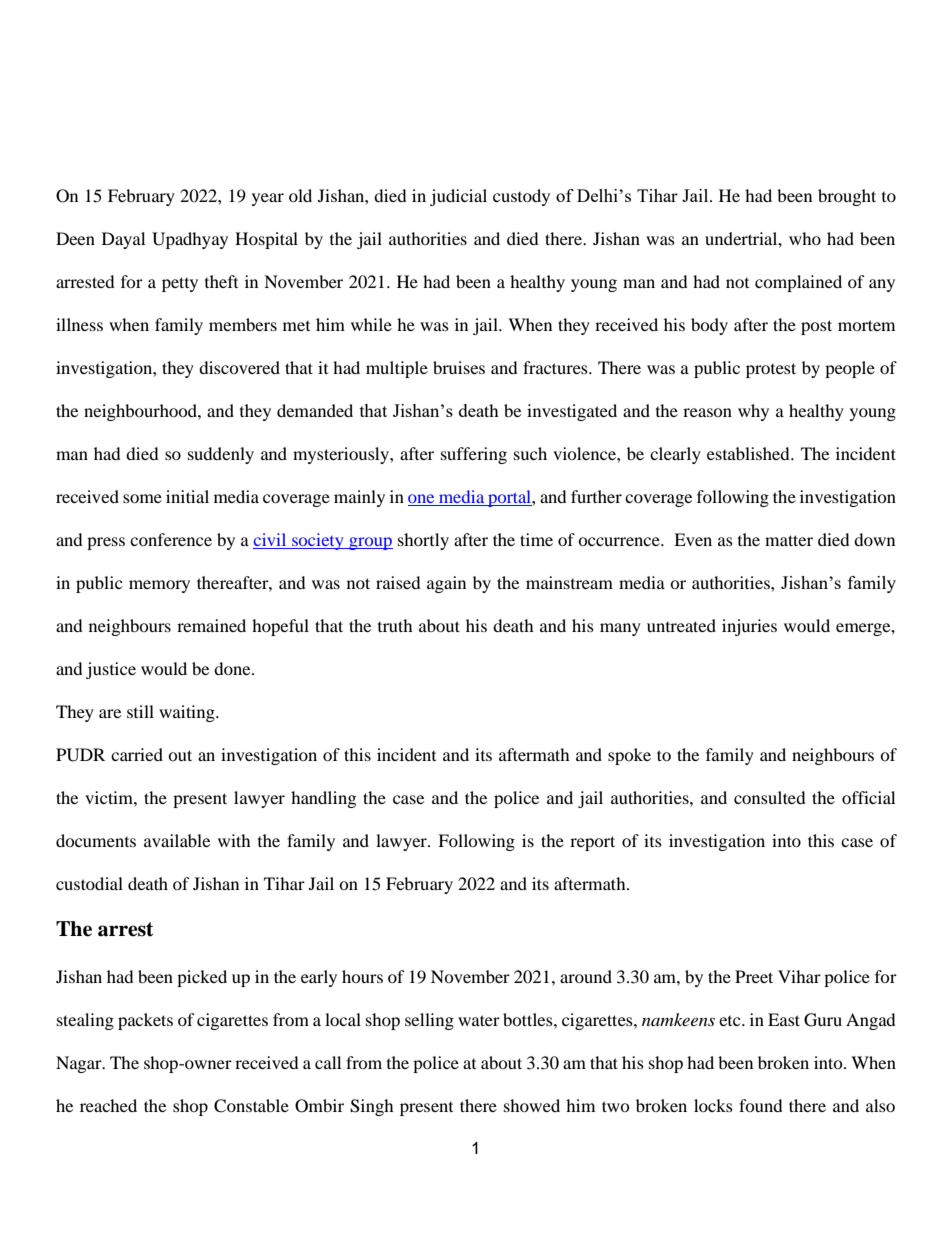 This document has width=952, height=1233. What do you see at coordinates (458, 197) in the document?
I see `judicial` at bounding box center [458, 197].
